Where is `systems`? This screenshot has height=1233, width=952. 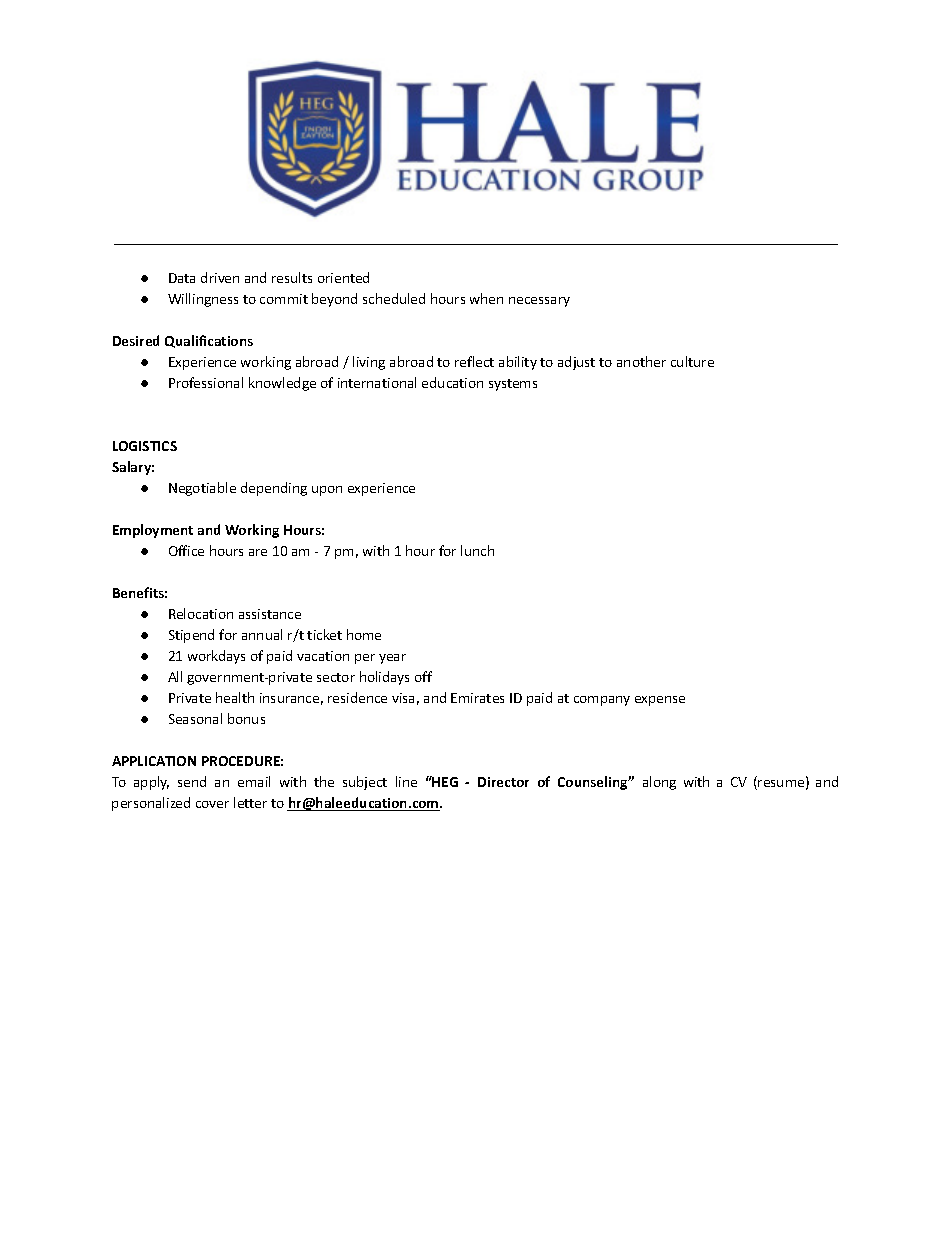
systems is located at coordinates (513, 385).
